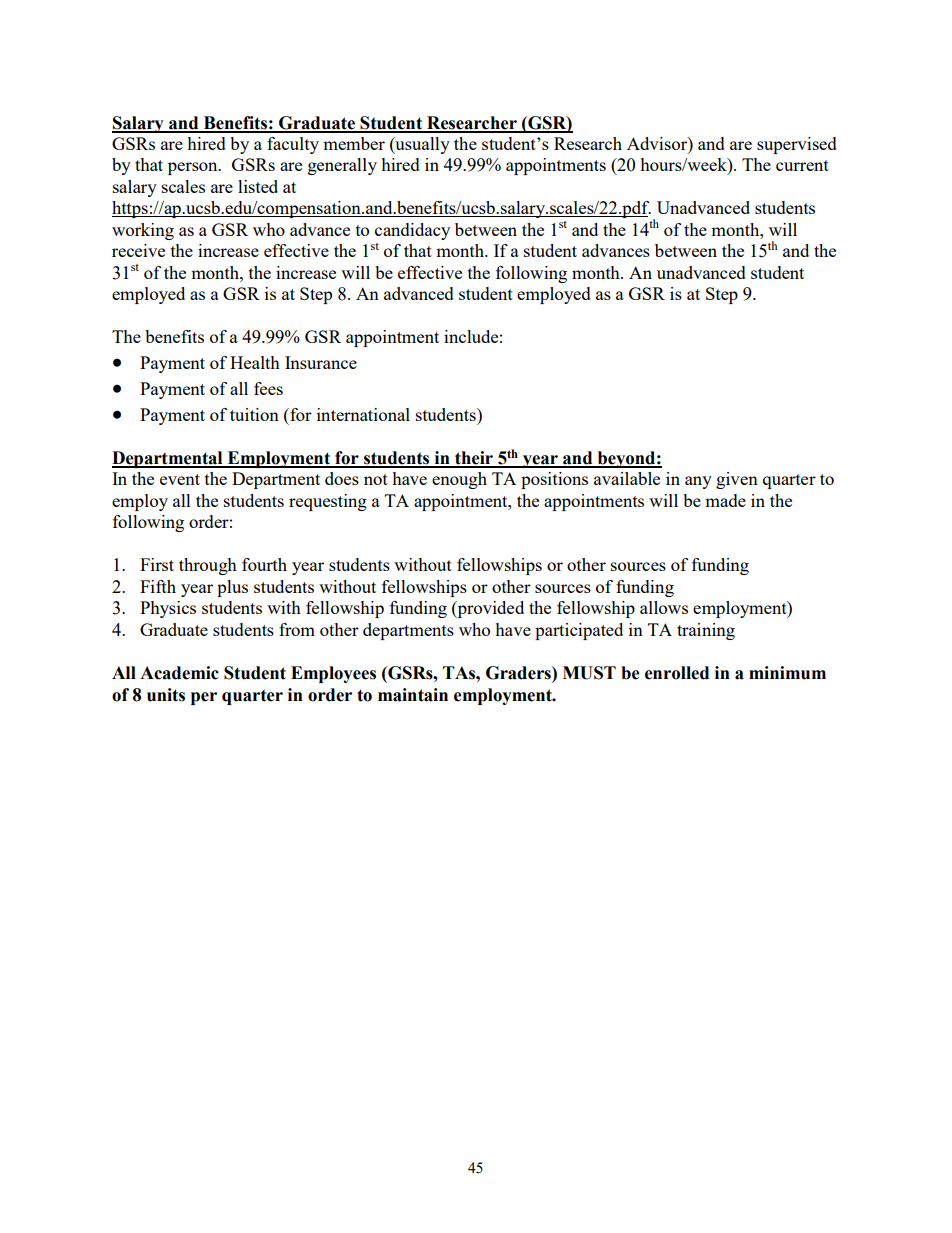 This screenshot has height=1233, width=952. I want to click on enrolled, so click(677, 673).
